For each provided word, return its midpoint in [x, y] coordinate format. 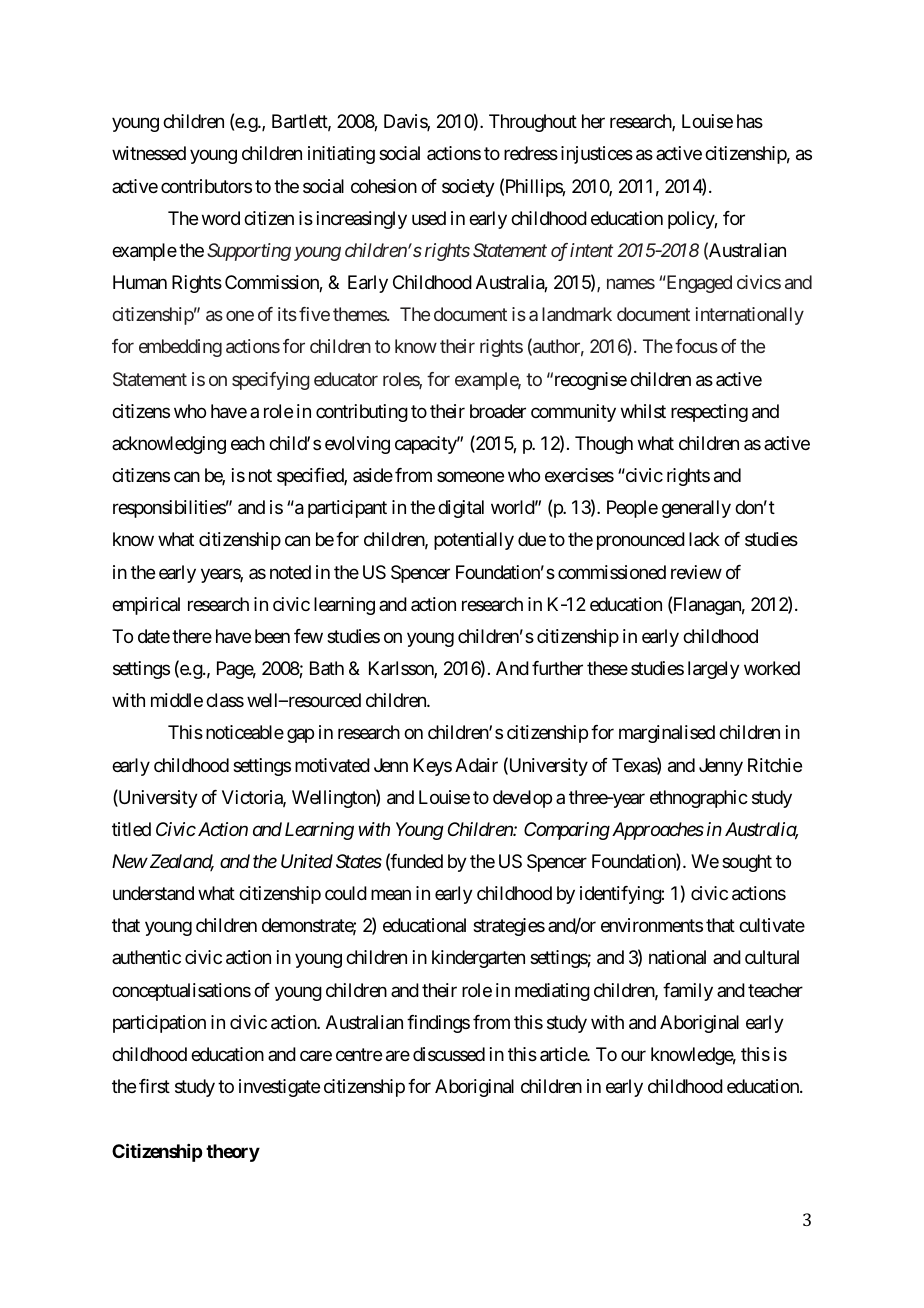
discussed [449, 1054]
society [468, 188]
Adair [476, 765]
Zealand [180, 862]
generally [696, 509]
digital [461, 509]
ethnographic [699, 799]
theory [233, 1153]
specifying [271, 381]
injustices [597, 155]
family [688, 992]
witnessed [149, 153]
